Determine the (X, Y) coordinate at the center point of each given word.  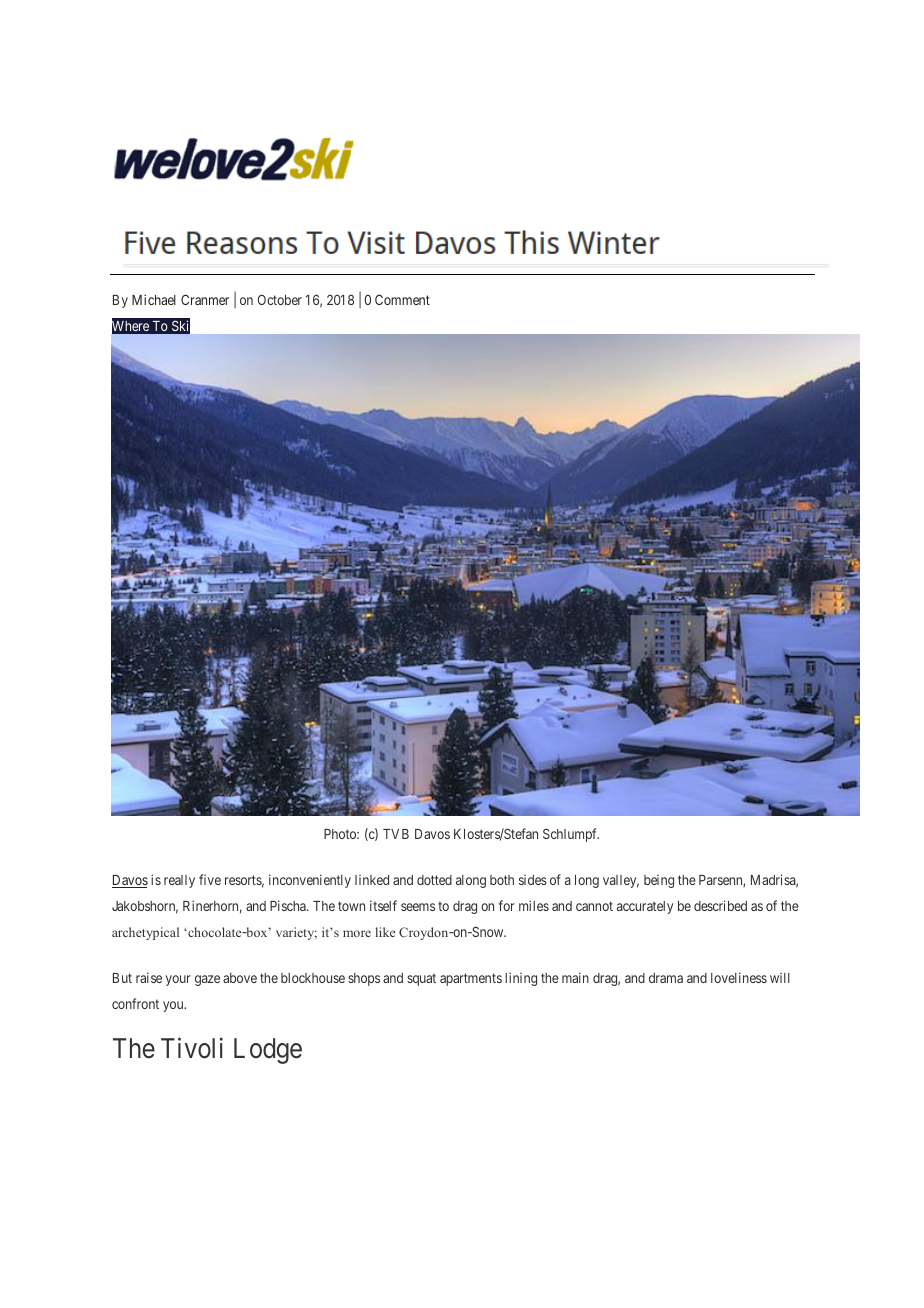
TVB (396, 834)
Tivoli (192, 1048)
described (720, 905)
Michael (154, 299)
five (210, 879)
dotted (434, 880)
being (659, 881)
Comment (402, 299)
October (280, 299)
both (502, 880)
